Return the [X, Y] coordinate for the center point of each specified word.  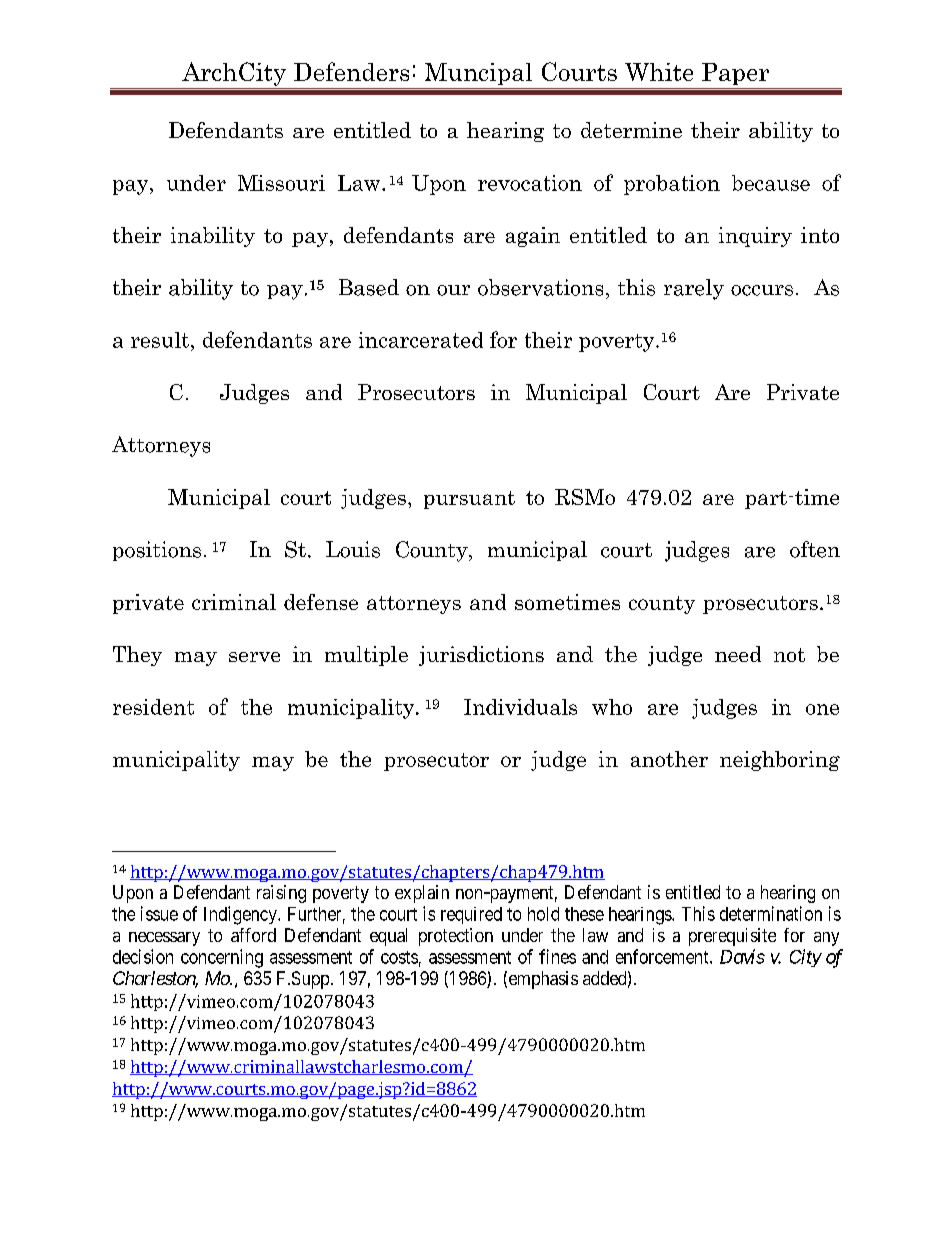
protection [456, 937]
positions [157, 551]
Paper [735, 74]
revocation [530, 183]
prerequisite [732, 937]
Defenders [351, 71]
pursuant [469, 500]
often [815, 549]
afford [253, 935]
